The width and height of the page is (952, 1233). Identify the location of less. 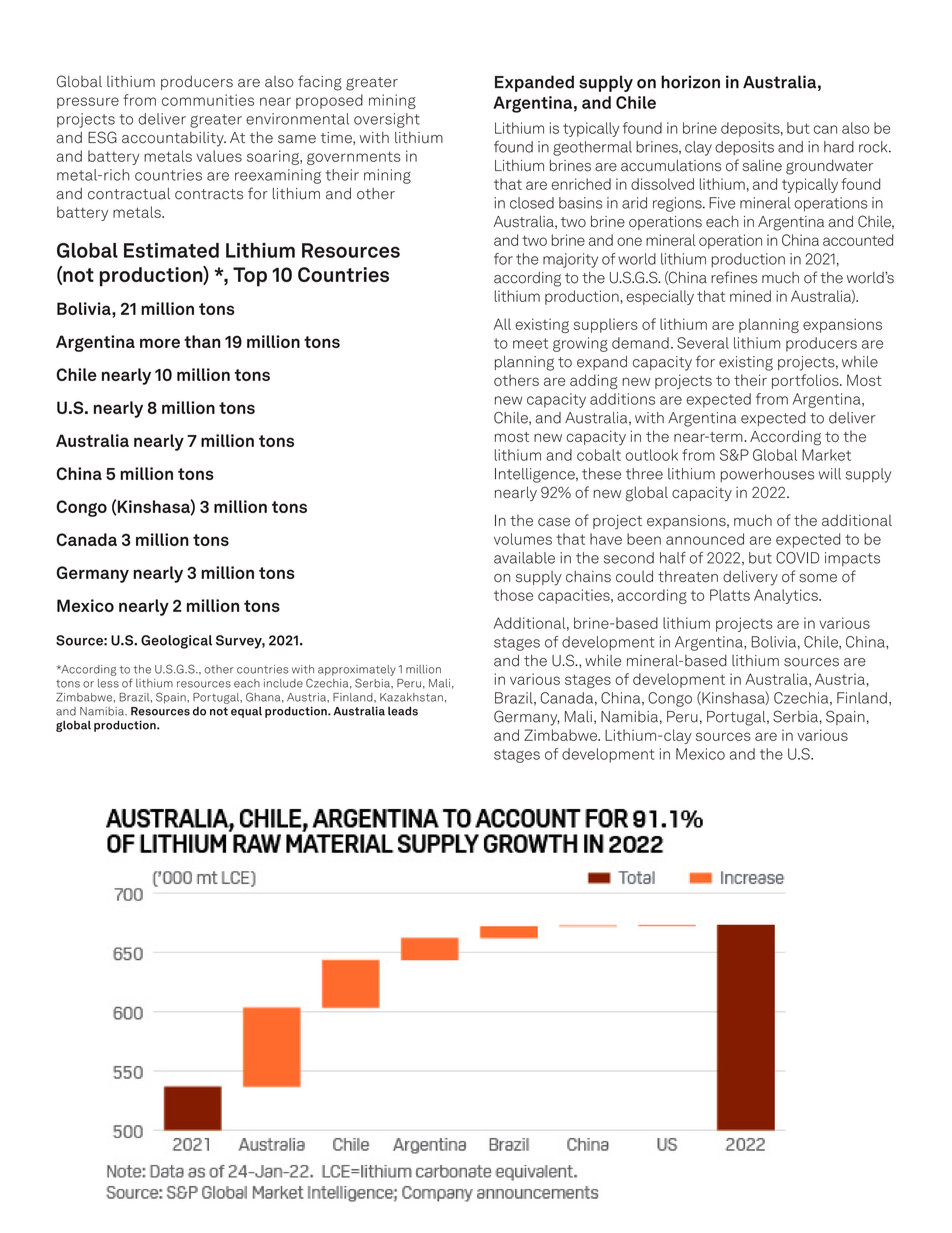
(108, 683).
